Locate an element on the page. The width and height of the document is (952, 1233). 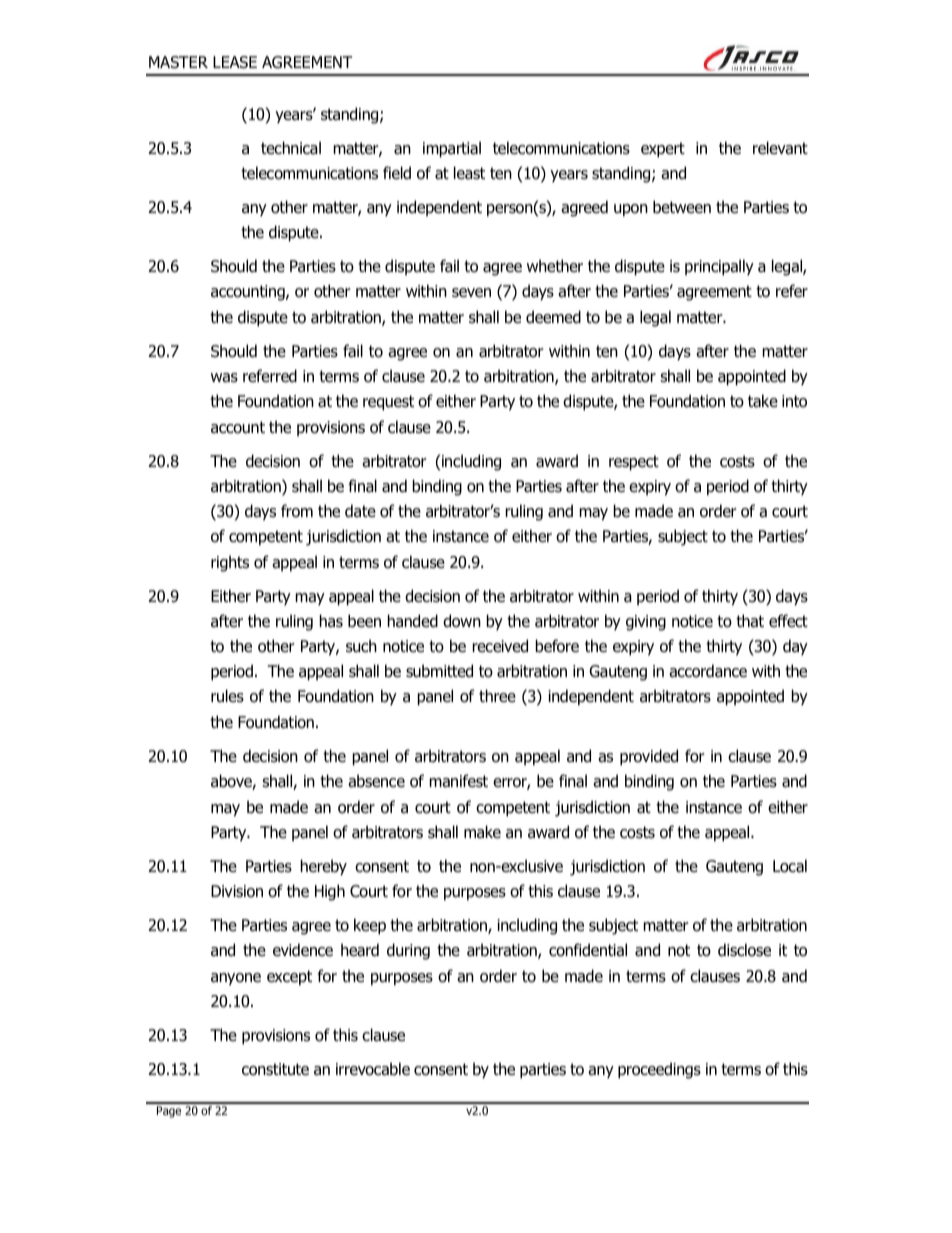
constitute is located at coordinates (275, 1069).
